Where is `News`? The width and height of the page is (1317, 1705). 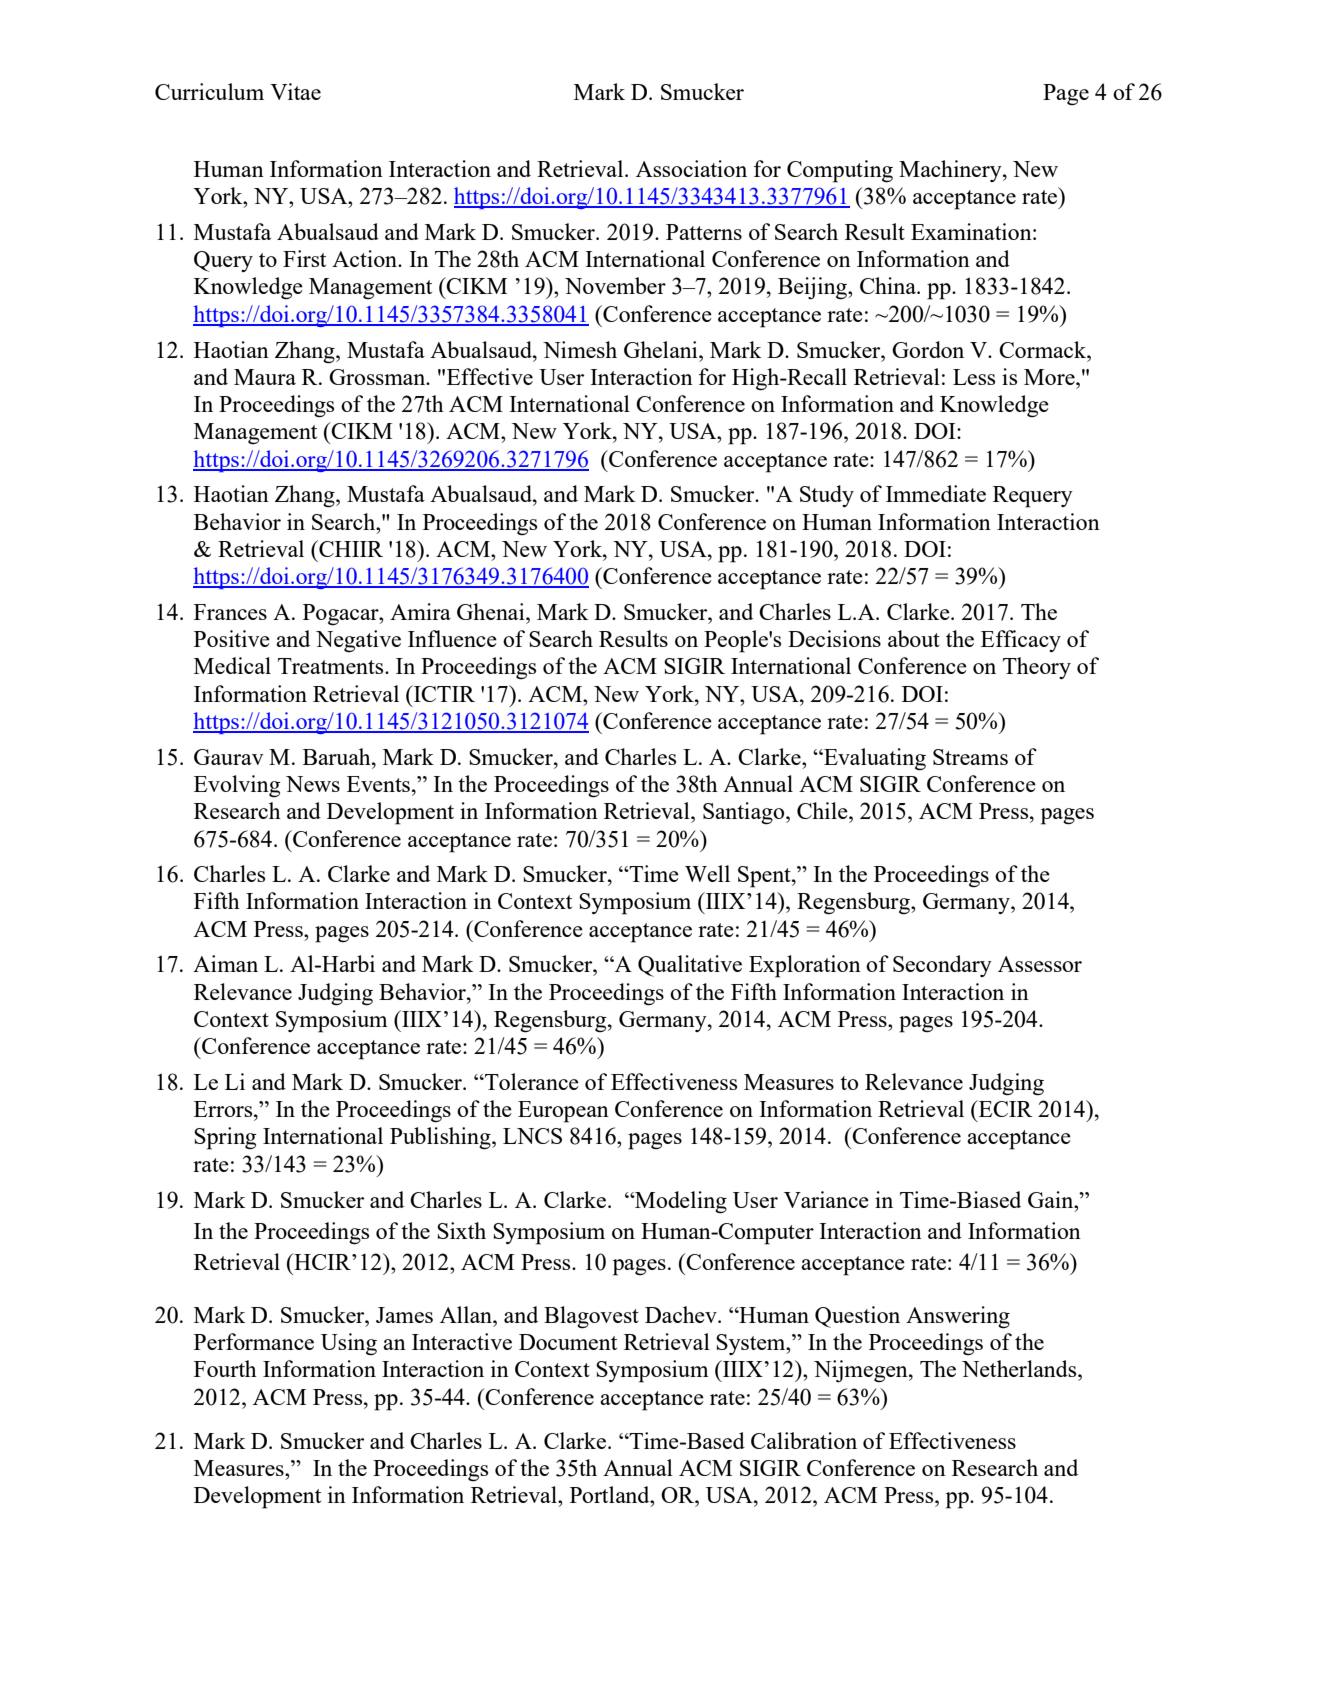
News is located at coordinates (313, 784).
